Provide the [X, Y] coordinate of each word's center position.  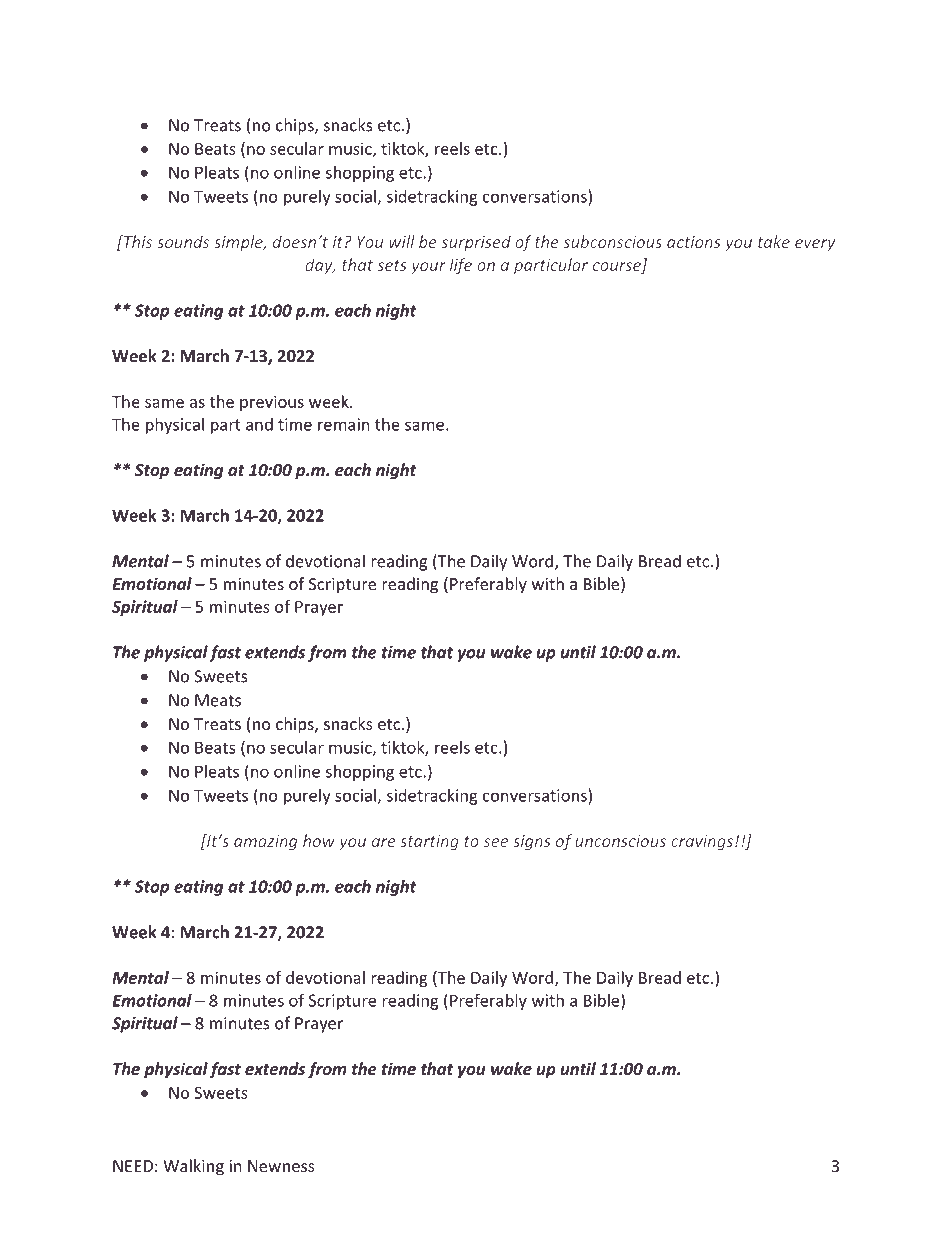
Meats [218, 700]
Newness [281, 1166]
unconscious [620, 841]
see [496, 842]
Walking [193, 1167]
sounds [183, 241]
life [461, 266]
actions [694, 242]
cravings [703, 842]
